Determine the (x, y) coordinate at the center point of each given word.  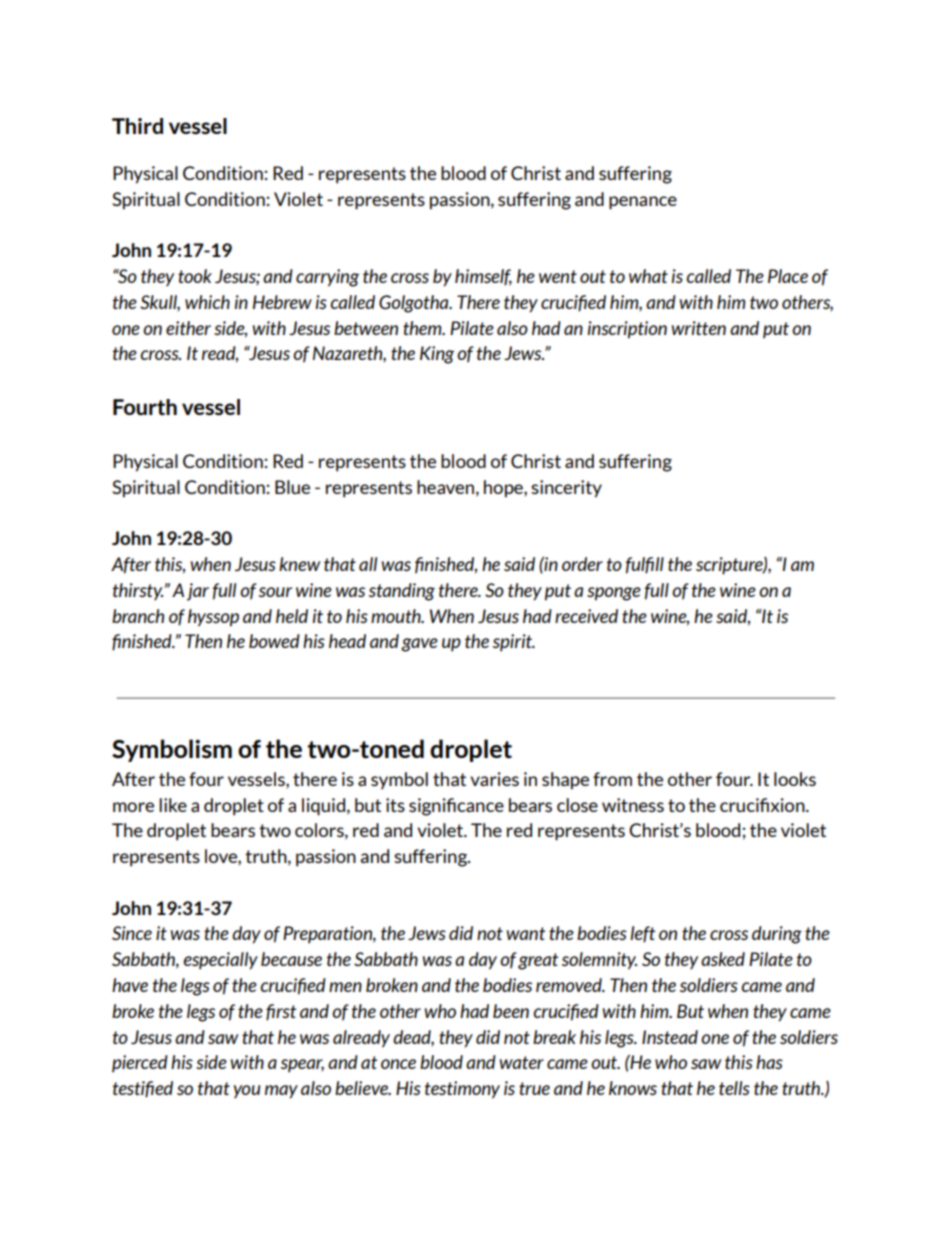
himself (483, 277)
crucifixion (763, 805)
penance (643, 203)
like (173, 805)
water (522, 1062)
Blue (292, 487)
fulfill (645, 565)
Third (137, 126)
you (247, 1091)
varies (494, 779)
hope (504, 489)
